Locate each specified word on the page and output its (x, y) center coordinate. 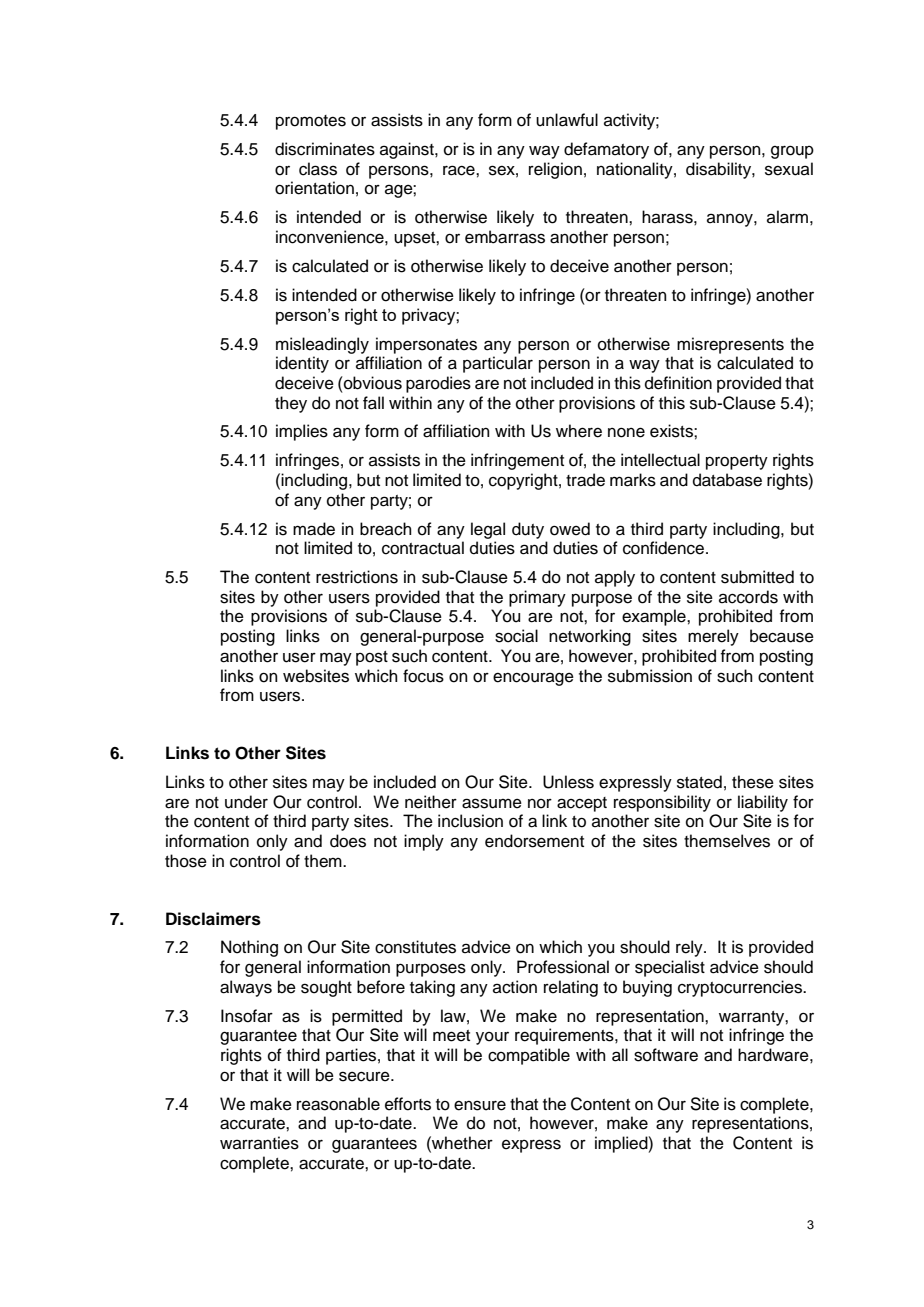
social (516, 636)
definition (678, 383)
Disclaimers (213, 919)
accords (748, 597)
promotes (311, 122)
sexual (789, 169)
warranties (259, 1143)
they (291, 404)
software (666, 1055)
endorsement (534, 841)
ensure (480, 1105)
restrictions (357, 577)
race (460, 170)
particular (498, 364)
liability (763, 803)
